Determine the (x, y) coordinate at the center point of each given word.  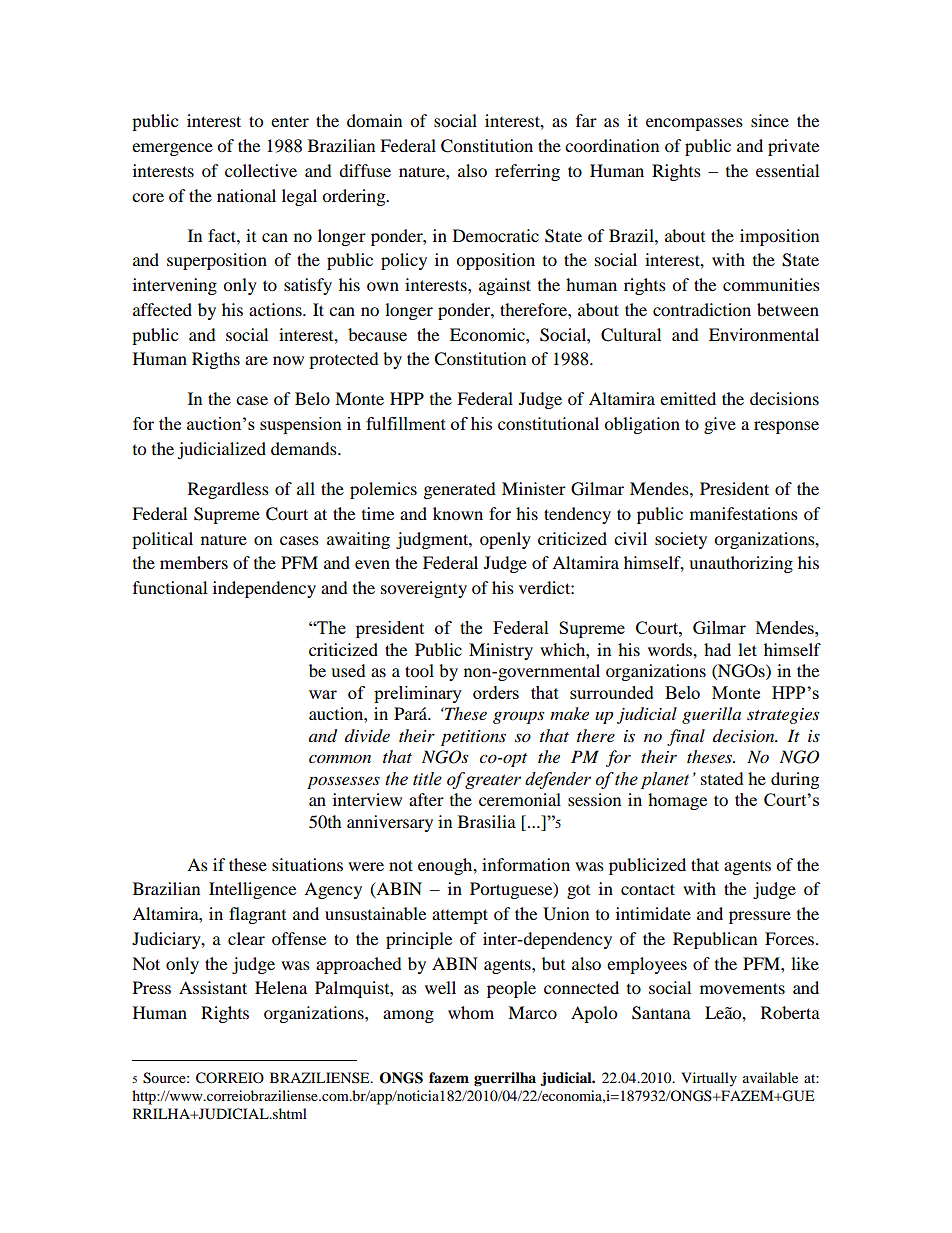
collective (261, 170)
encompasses (694, 124)
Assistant (213, 987)
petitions (473, 738)
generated (460, 490)
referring (527, 172)
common (340, 758)
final (686, 737)
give (720, 425)
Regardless (228, 490)
